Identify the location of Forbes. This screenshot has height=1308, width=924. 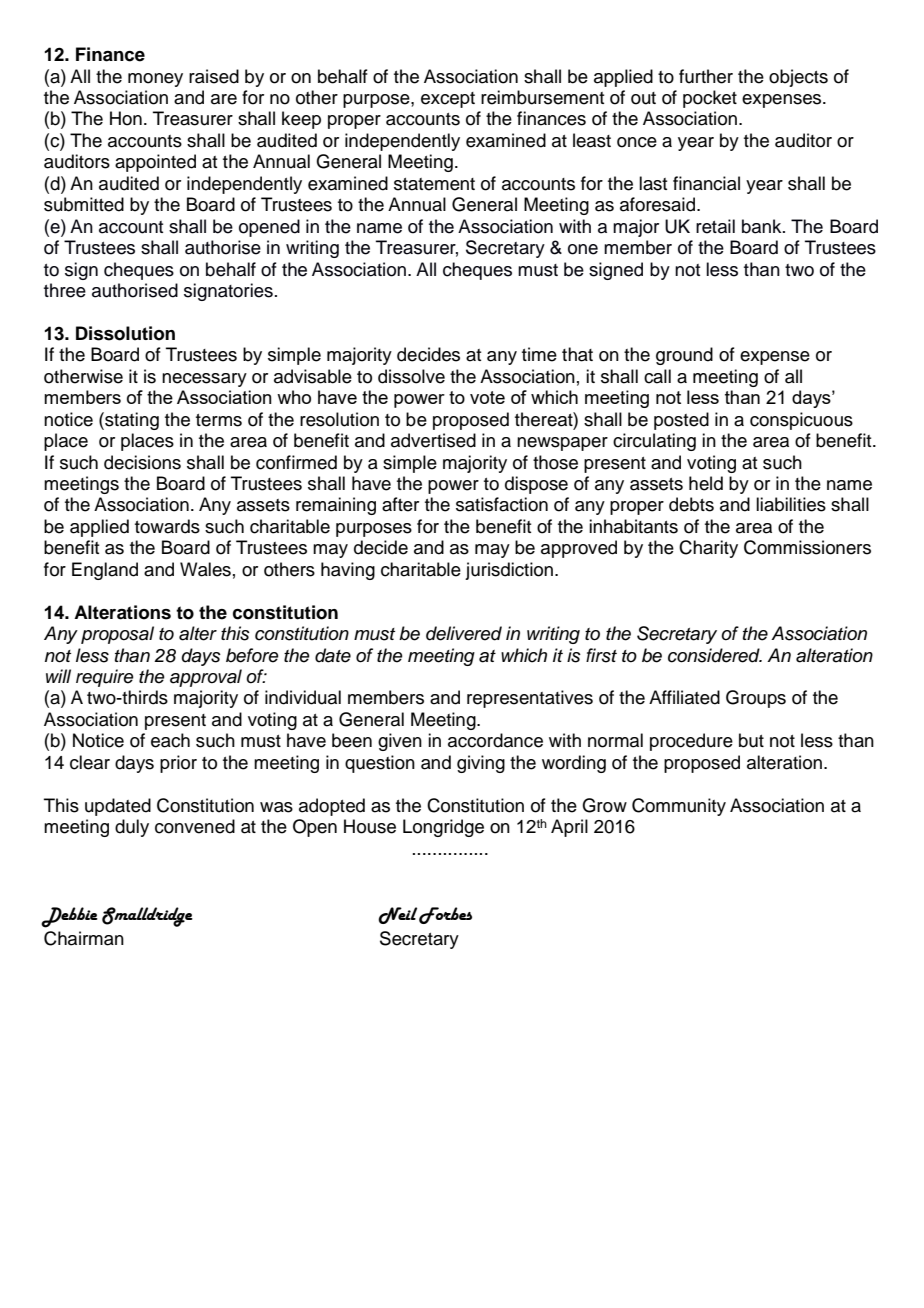
(445, 915).
